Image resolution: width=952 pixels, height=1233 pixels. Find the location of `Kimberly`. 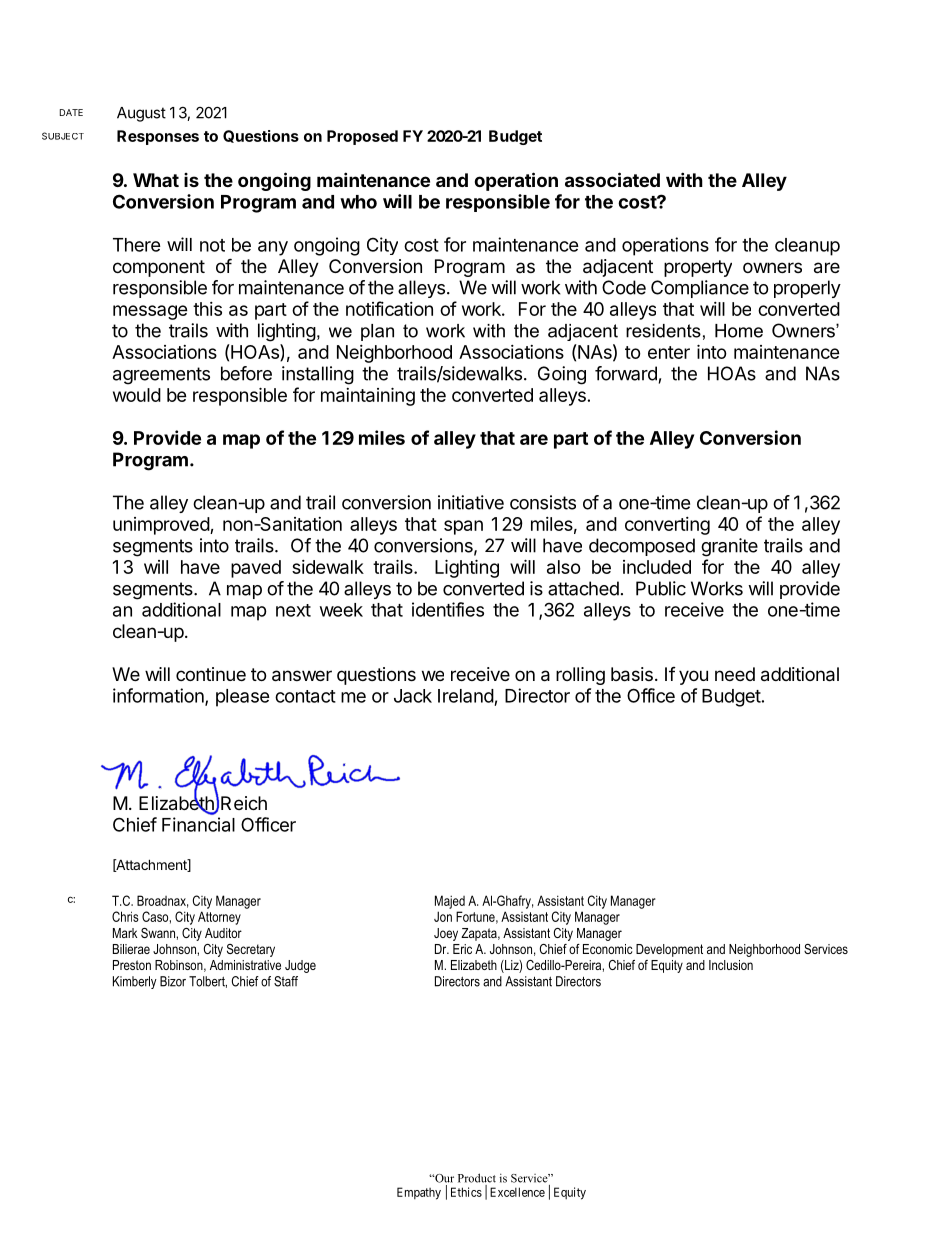

Kimberly is located at coordinates (135, 982).
